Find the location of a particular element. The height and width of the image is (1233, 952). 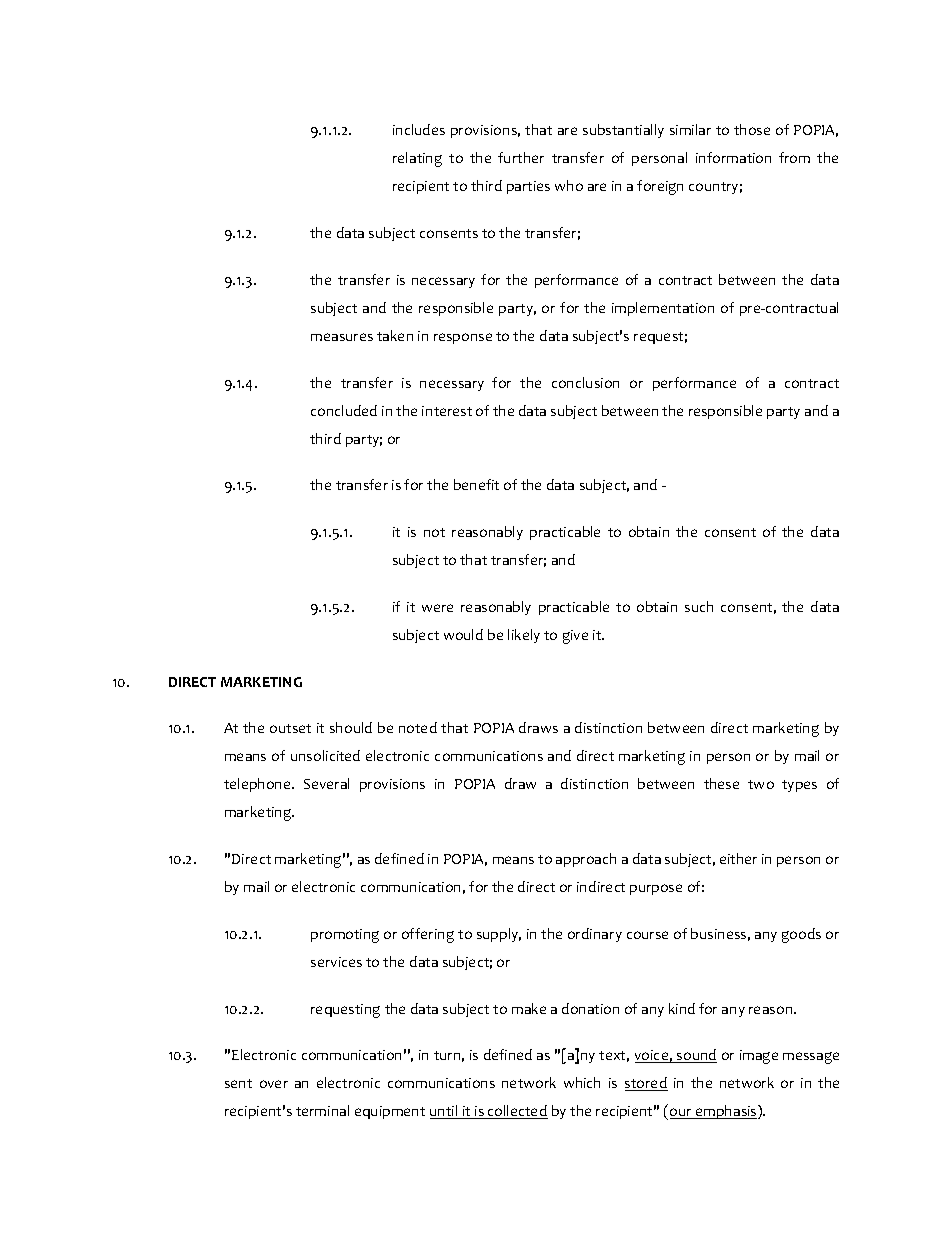

such is located at coordinates (699, 606).
